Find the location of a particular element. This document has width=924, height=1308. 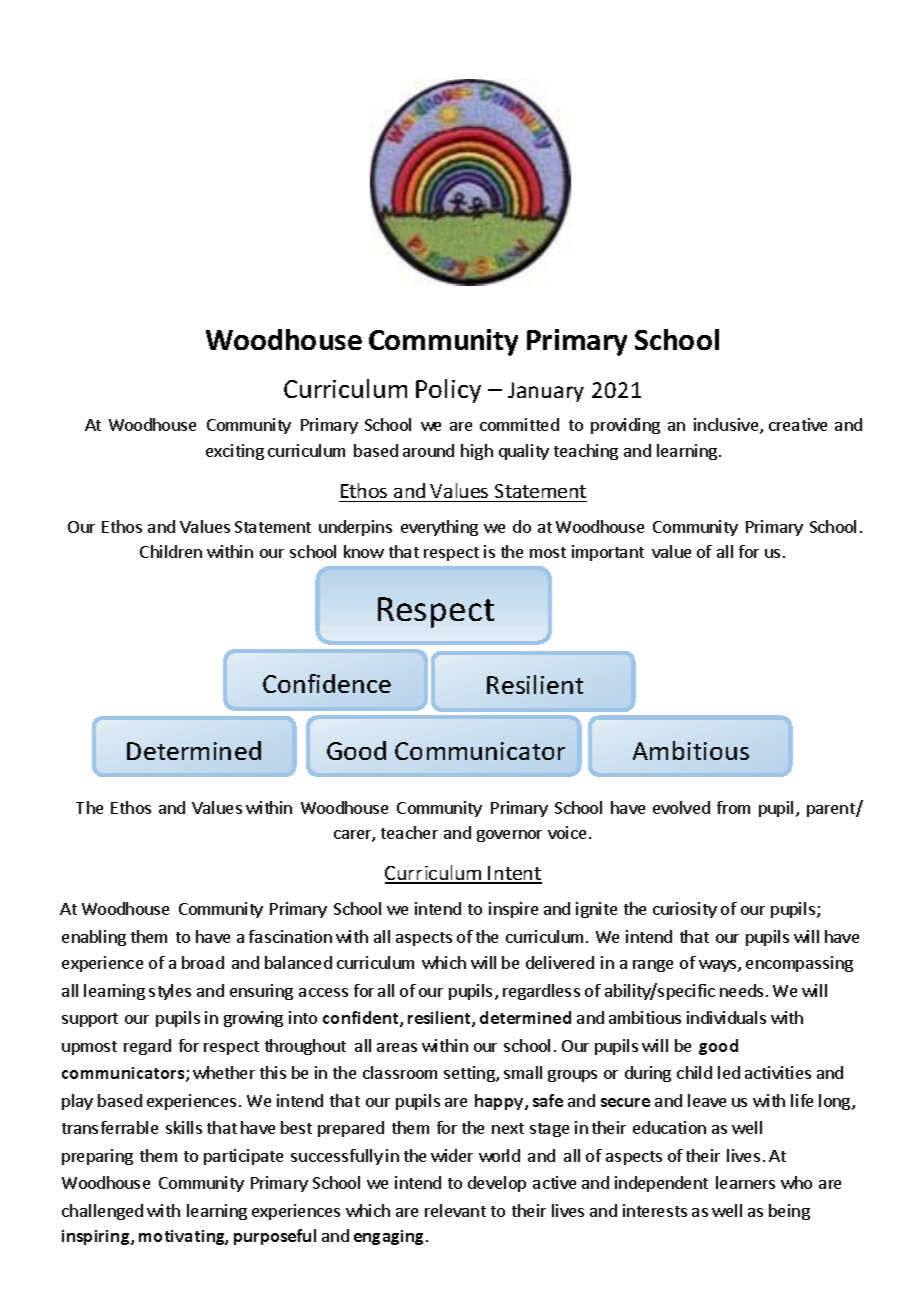

areas is located at coordinates (397, 1047).
